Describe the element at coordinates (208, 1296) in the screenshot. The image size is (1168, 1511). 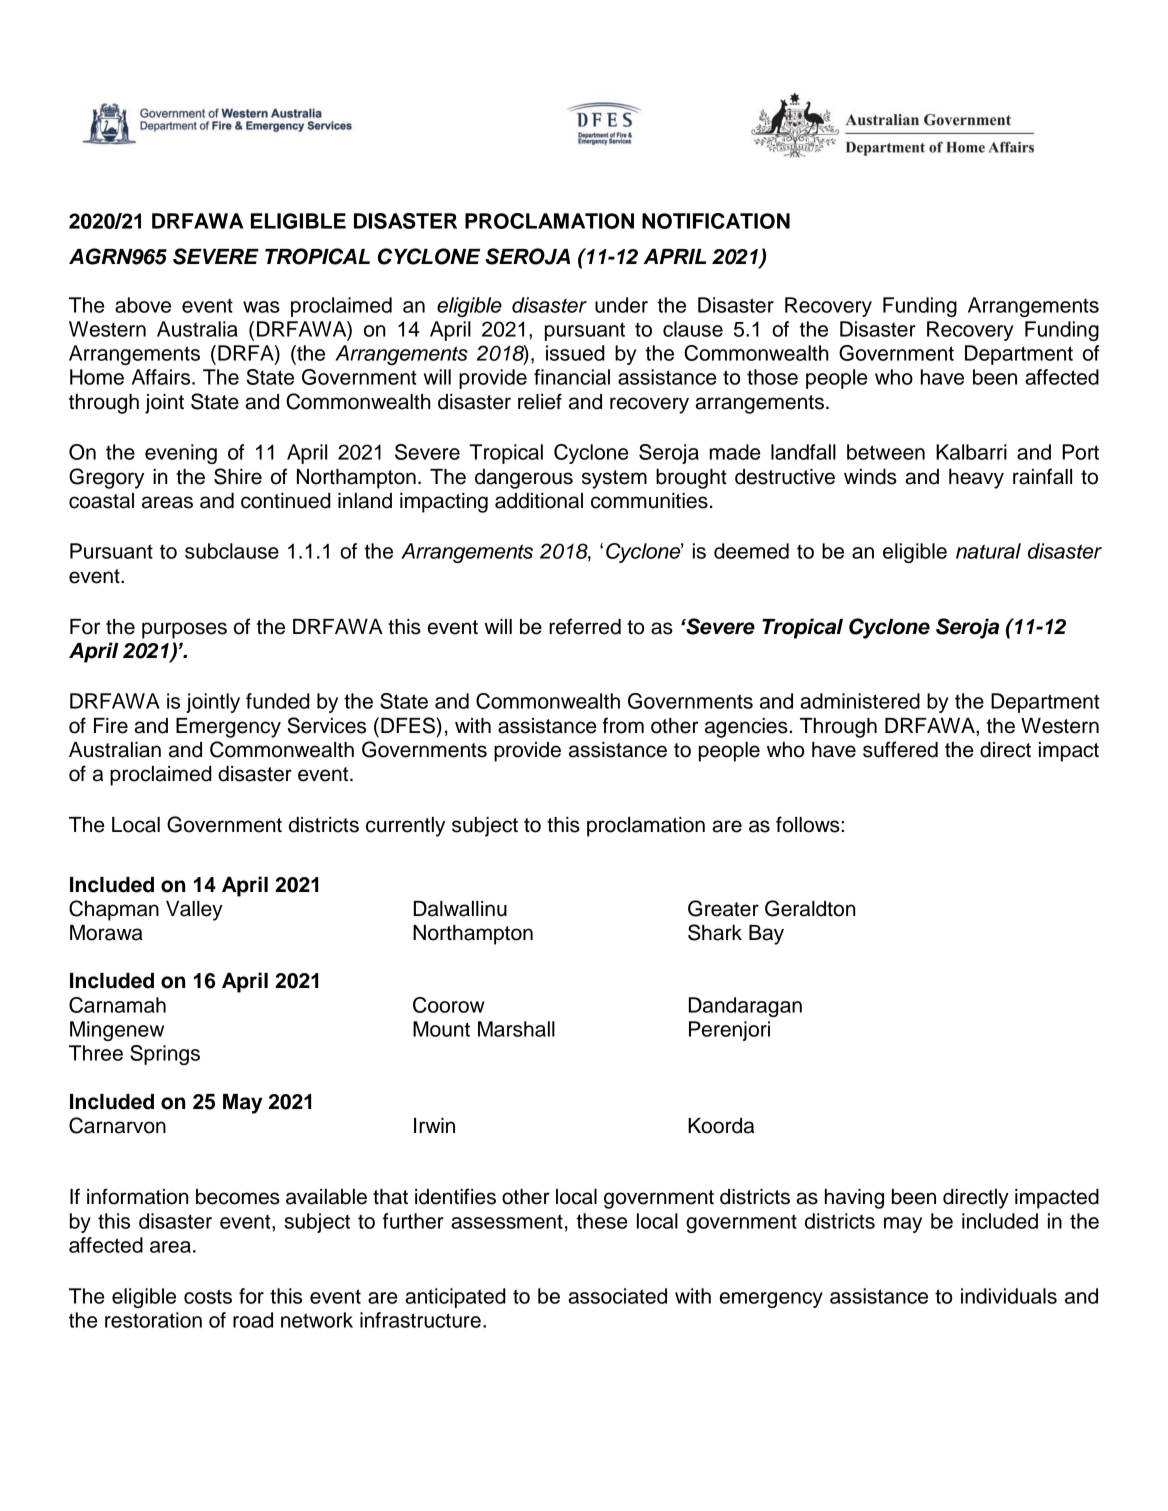
I see `costs` at that location.
